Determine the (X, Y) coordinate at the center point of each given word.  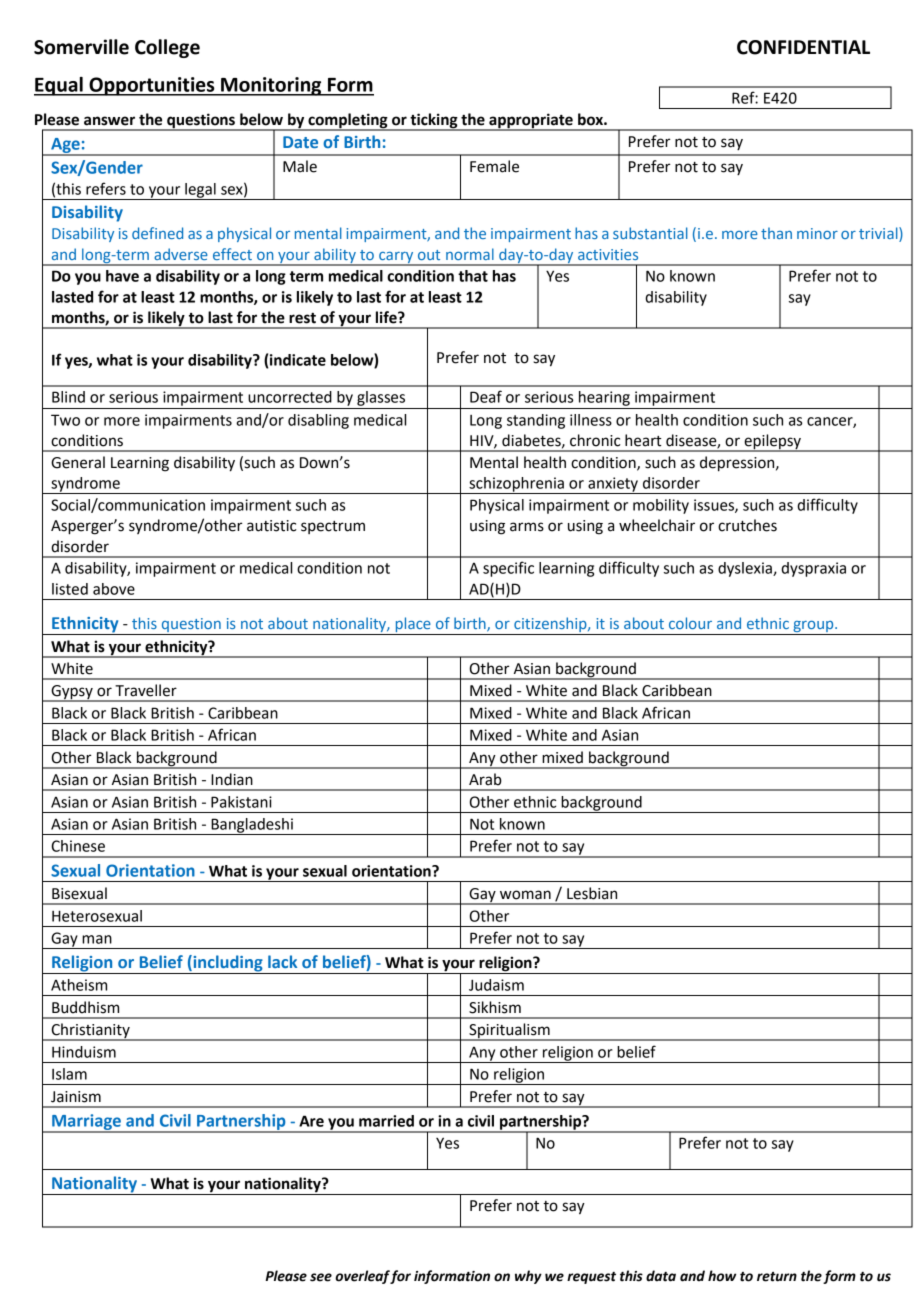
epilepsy (772, 443)
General (78, 462)
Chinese (78, 846)
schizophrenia (516, 485)
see (321, 1277)
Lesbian (592, 893)
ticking (434, 122)
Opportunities (152, 86)
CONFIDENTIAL (803, 47)
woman (525, 895)
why (528, 1277)
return (777, 1277)
